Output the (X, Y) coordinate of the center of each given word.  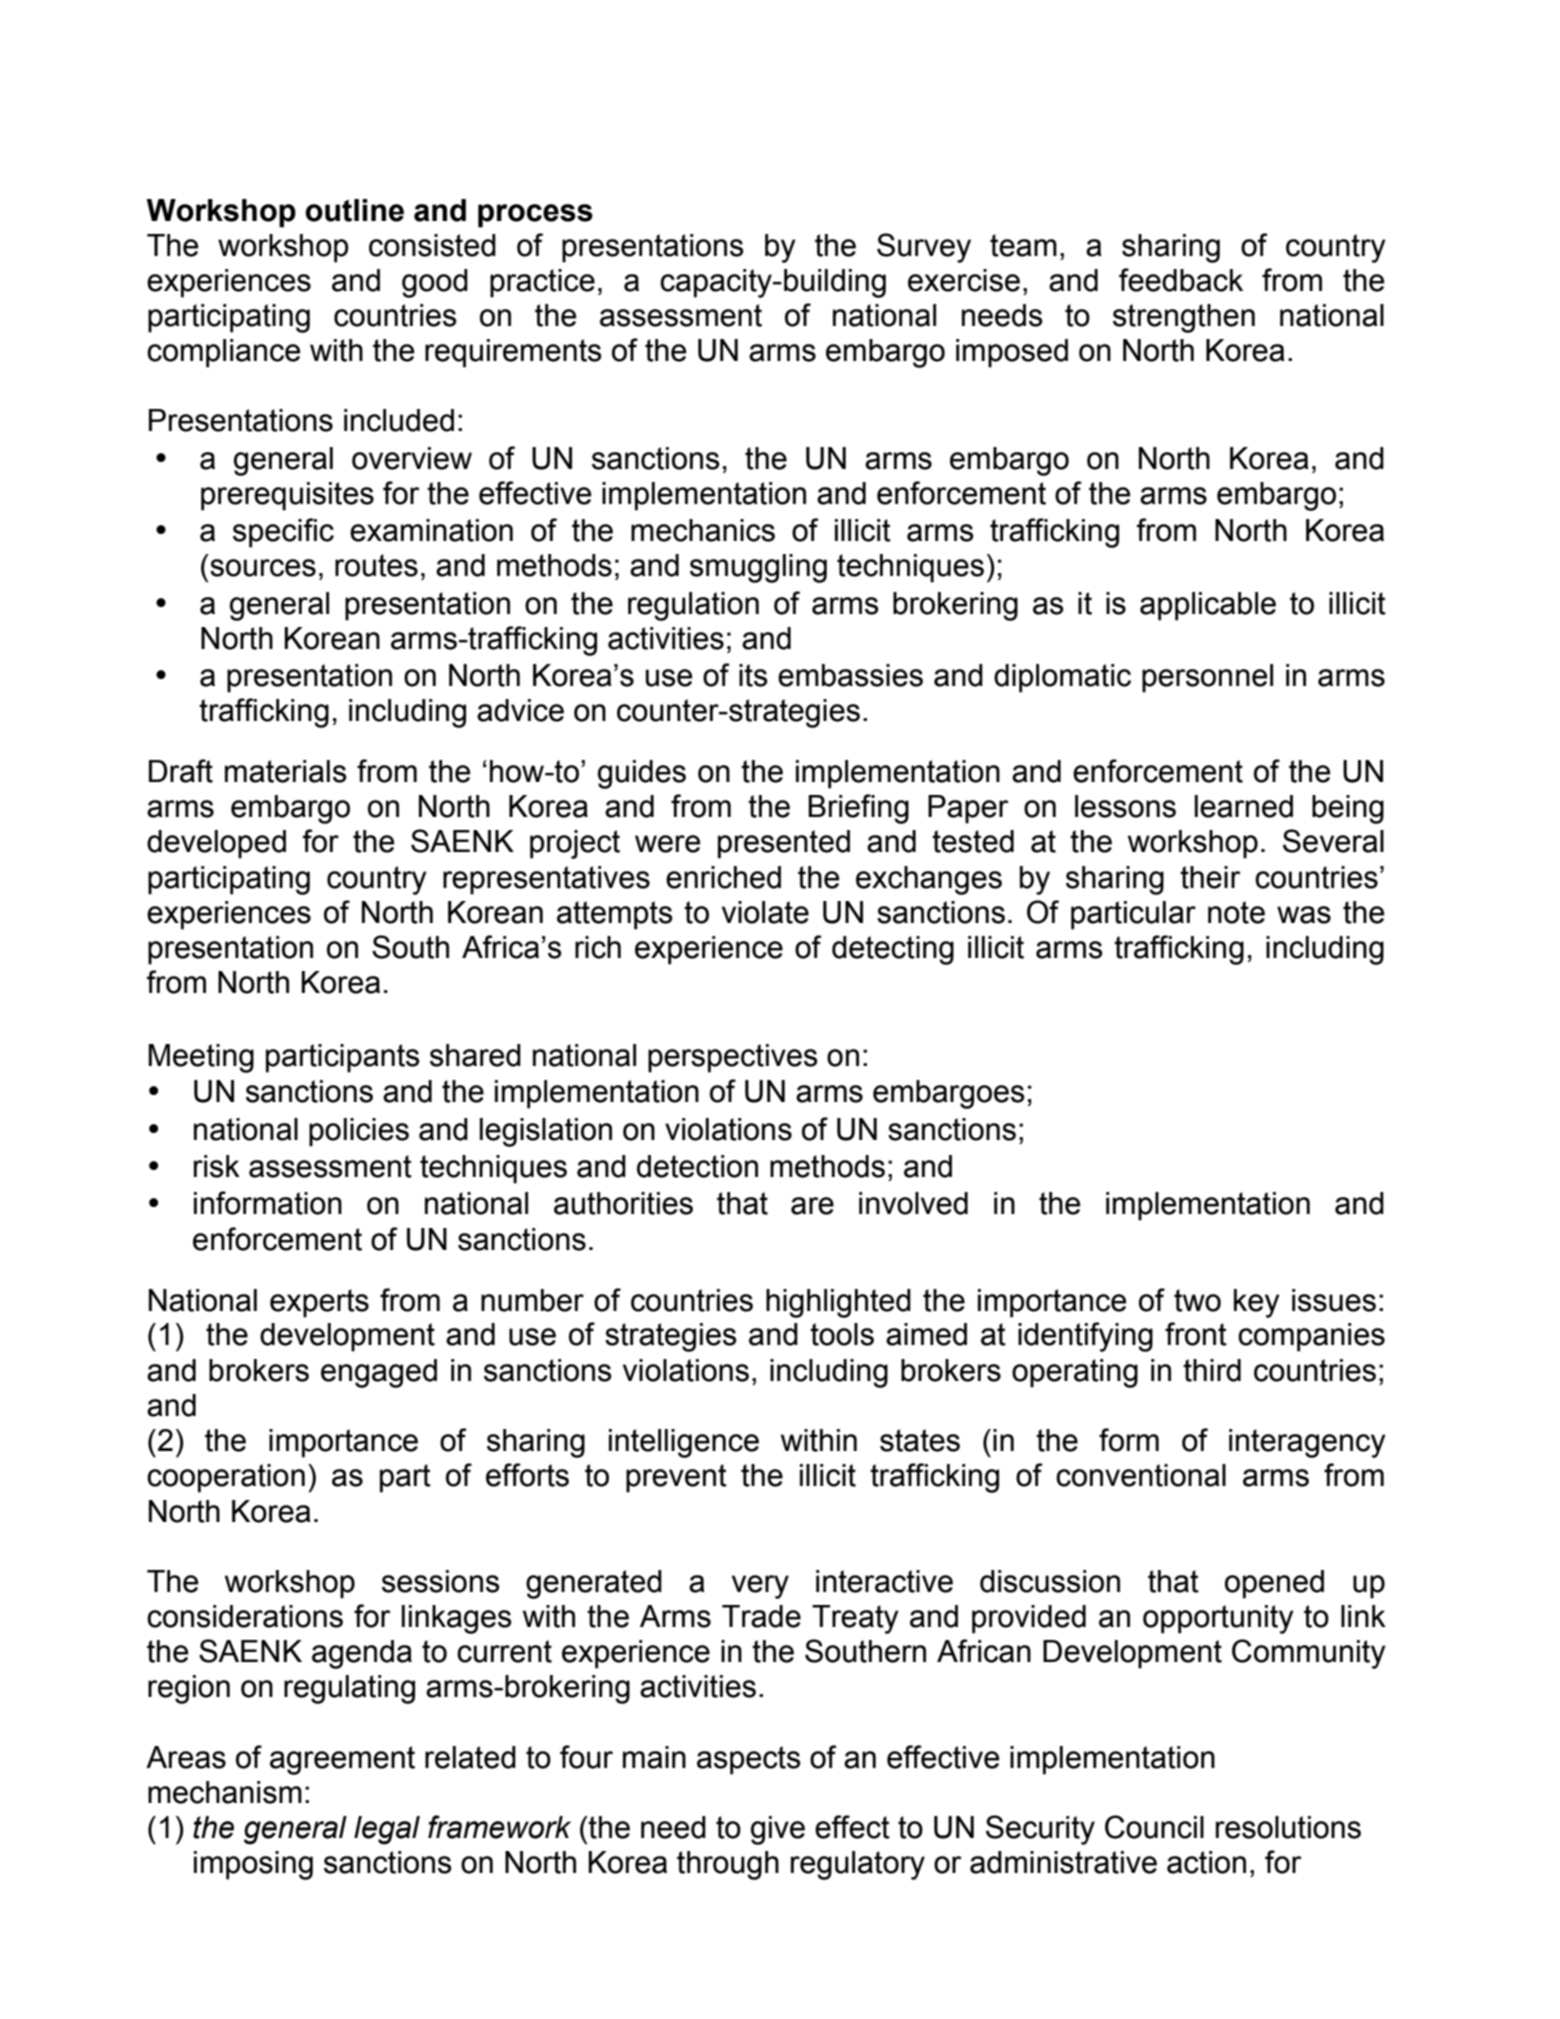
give (778, 1830)
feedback (1181, 280)
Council (1154, 1827)
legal (387, 1830)
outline (354, 210)
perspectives (733, 1058)
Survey (924, 248)
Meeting (201, 1058)
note (1236, 912)
